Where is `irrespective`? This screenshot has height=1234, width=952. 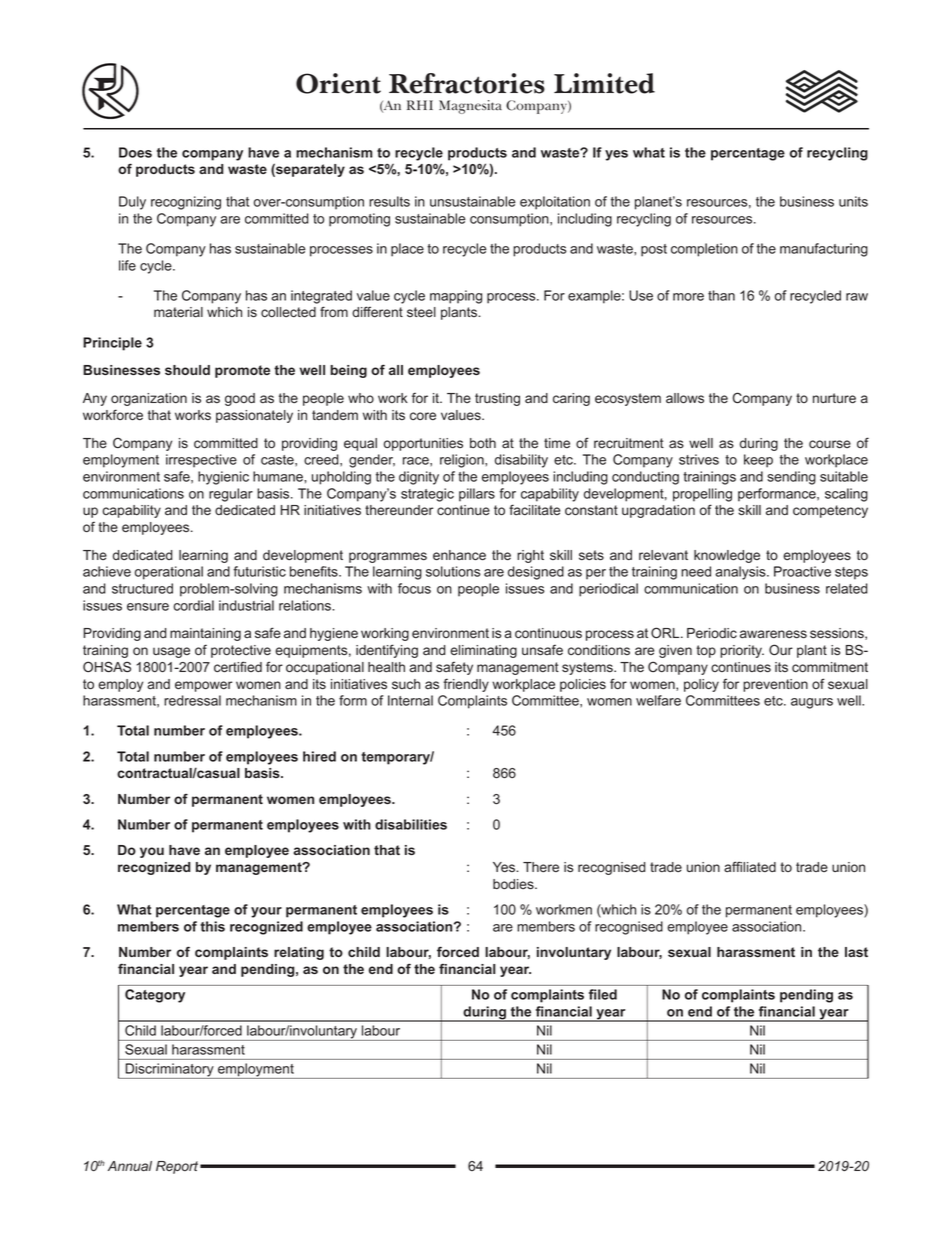 irrespective is located at coordinates (201, 461).
